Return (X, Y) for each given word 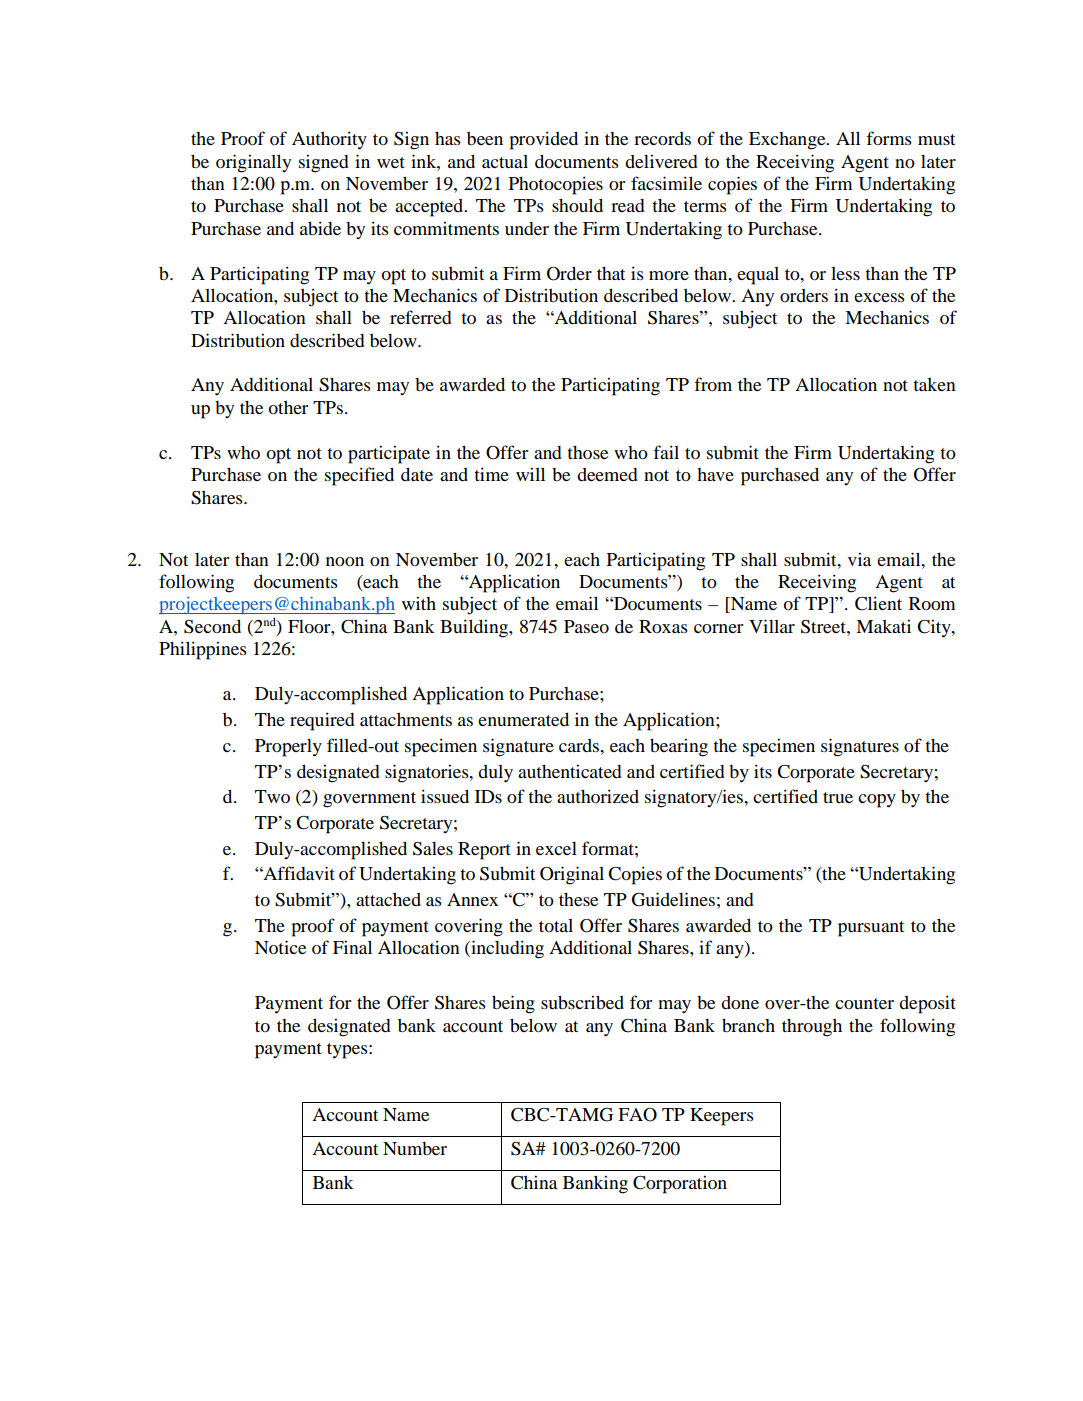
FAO (637, 1115)
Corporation (680, 1185)
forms (889, 138)
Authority (329, 140)
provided (544, 140)
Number (415, 1148)
